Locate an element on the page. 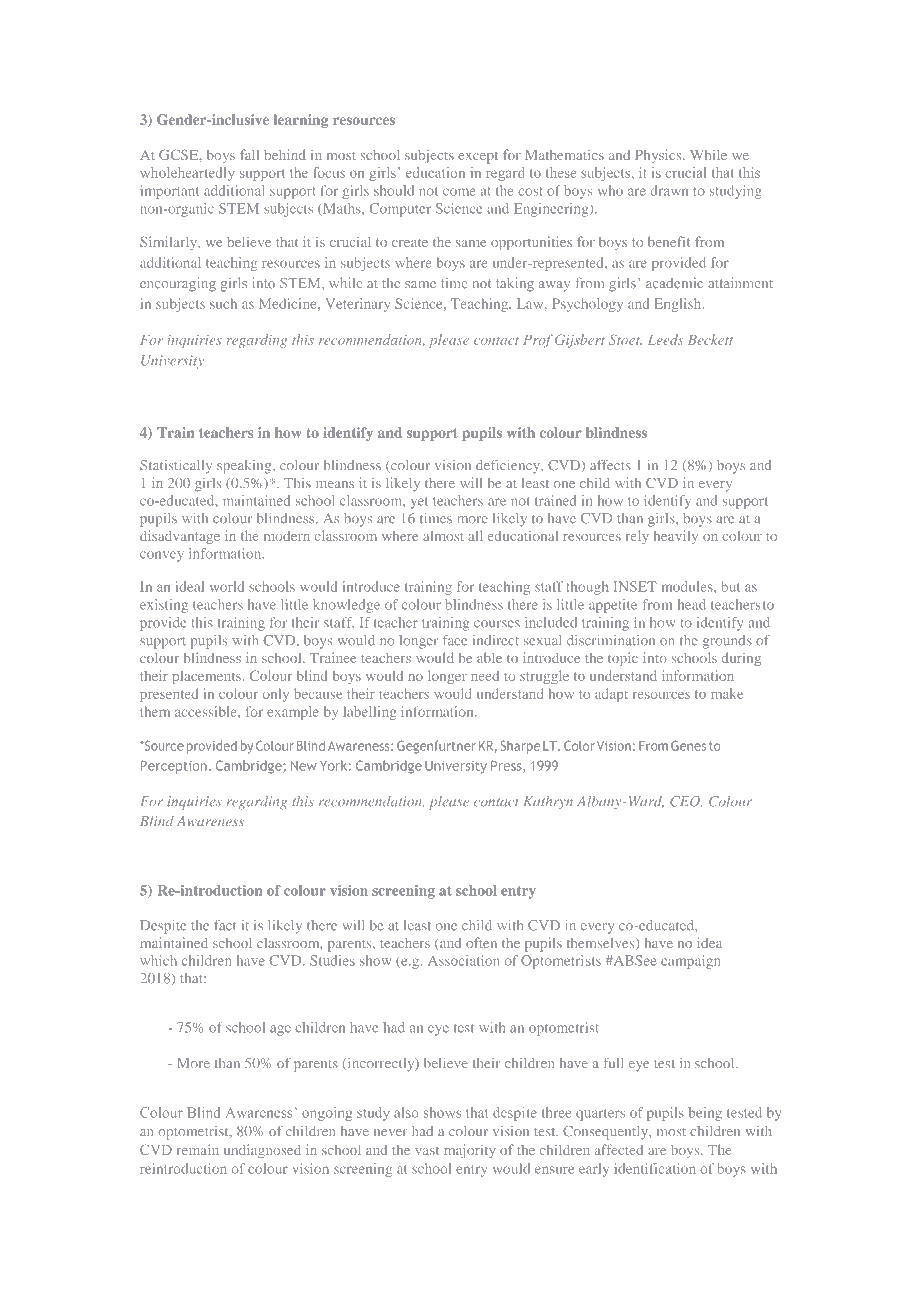 This image has width=924, height=1307. identification is located at coordinates (655, 1168).
